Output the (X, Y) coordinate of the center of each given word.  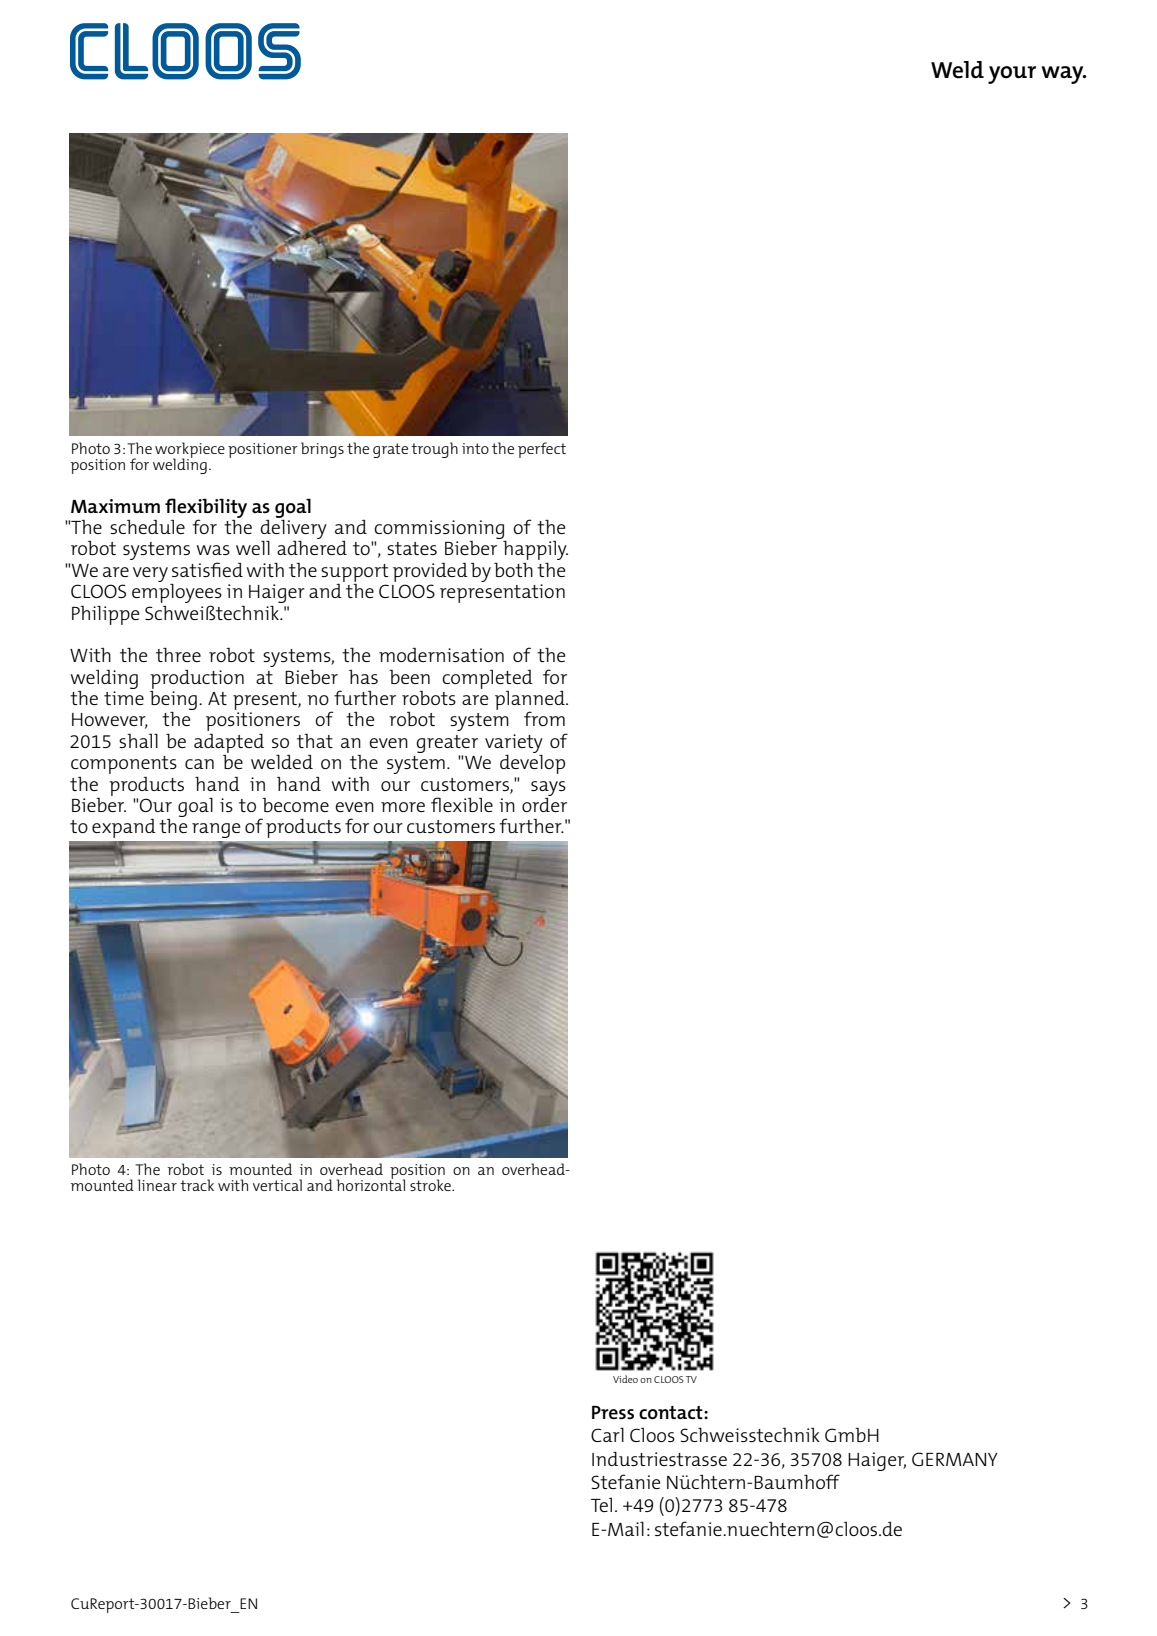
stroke (431, 1185)
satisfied (207, 569)
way (1063, 75)
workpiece (190, 451)
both (513, 570)
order (544, 803)
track (197, 1185)
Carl (607, 1435)
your (1012, 75)
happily (535, 550)
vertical (277, 1185)
